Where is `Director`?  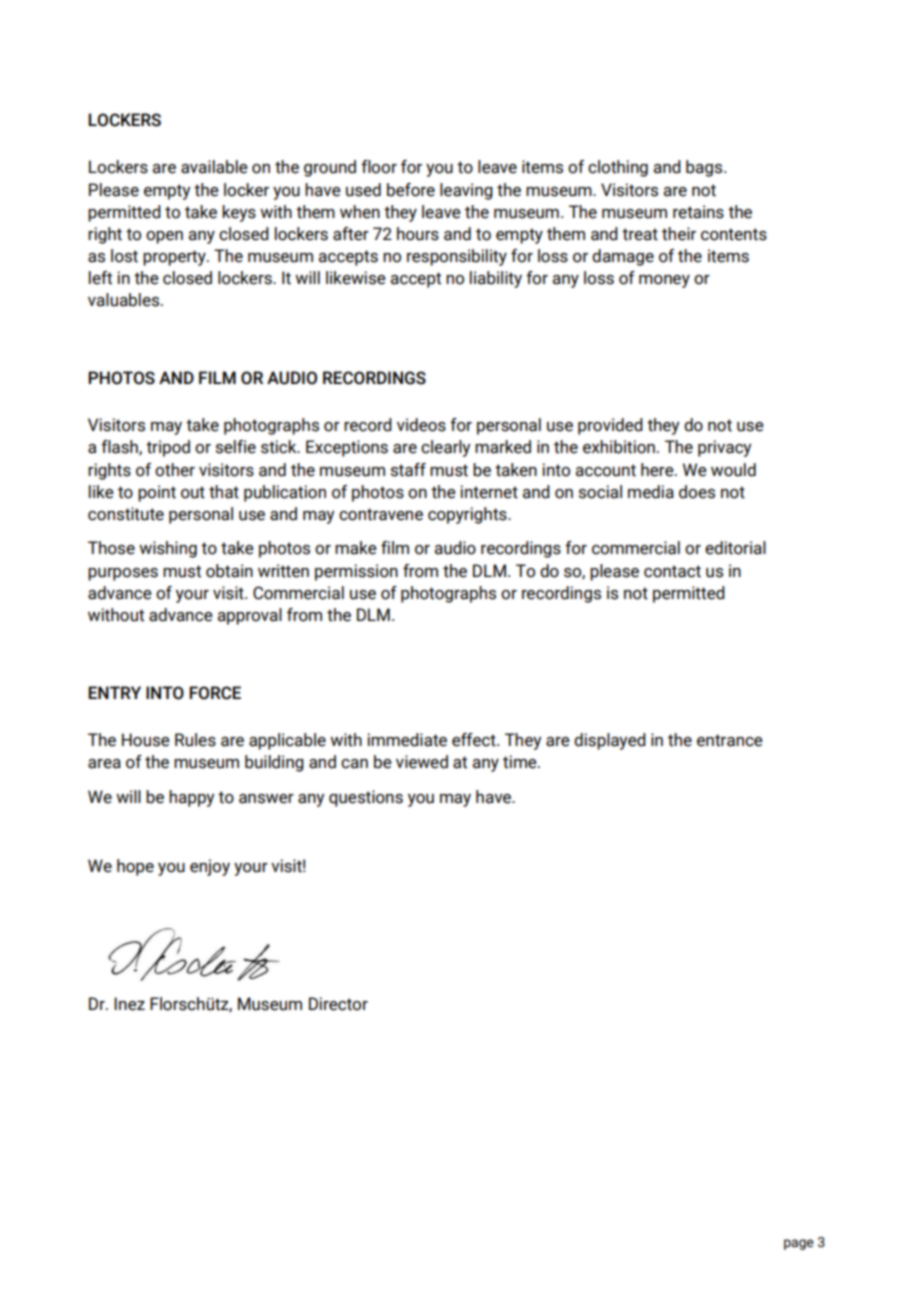 Director is located at coordinates (338, 1004).
